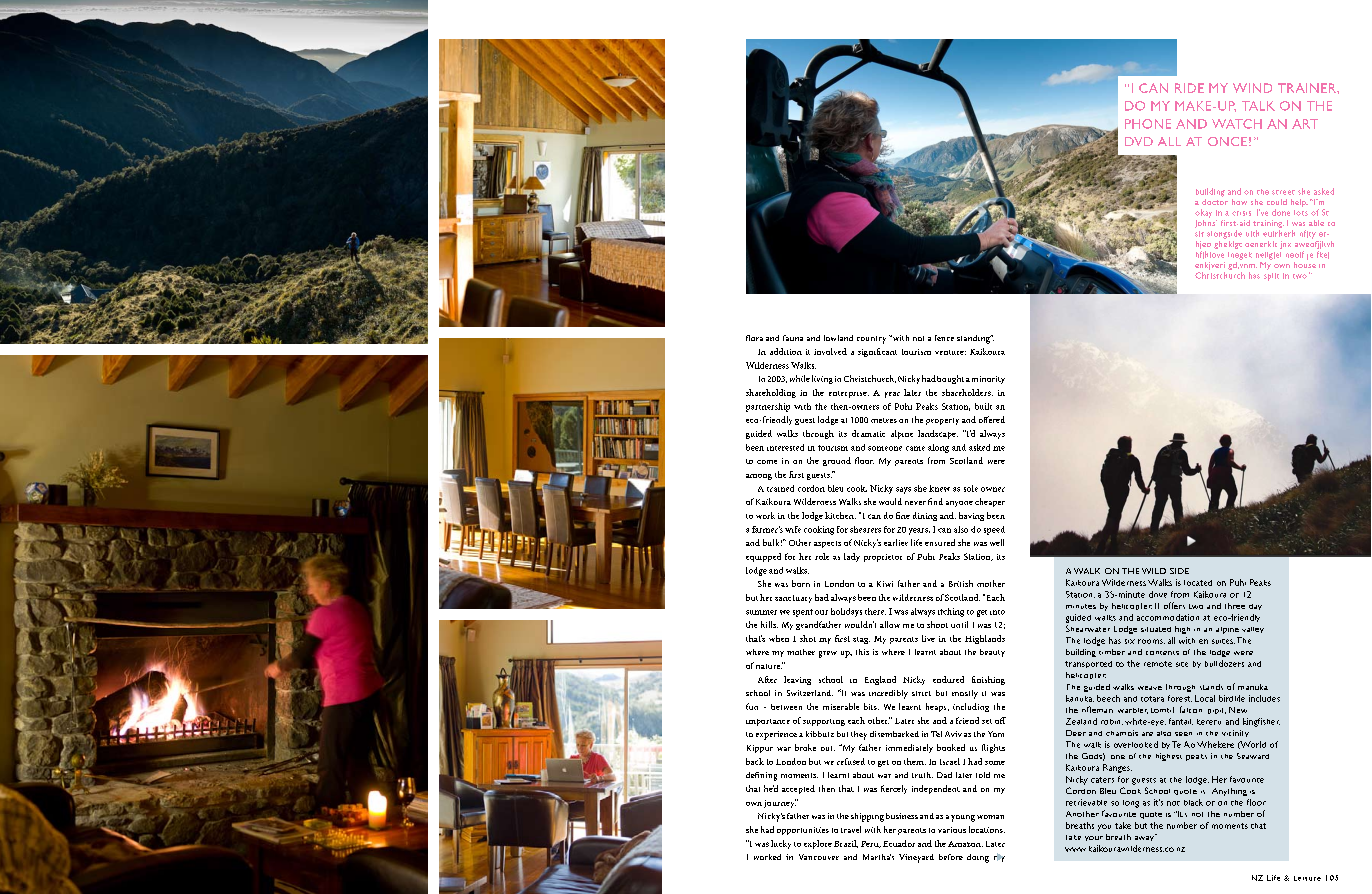 Image resolution: width=1372 pixels, height=894 pixels. Describe the element at coordinates (990, 502) in the screenshot. I see `cheaper` at that location.
